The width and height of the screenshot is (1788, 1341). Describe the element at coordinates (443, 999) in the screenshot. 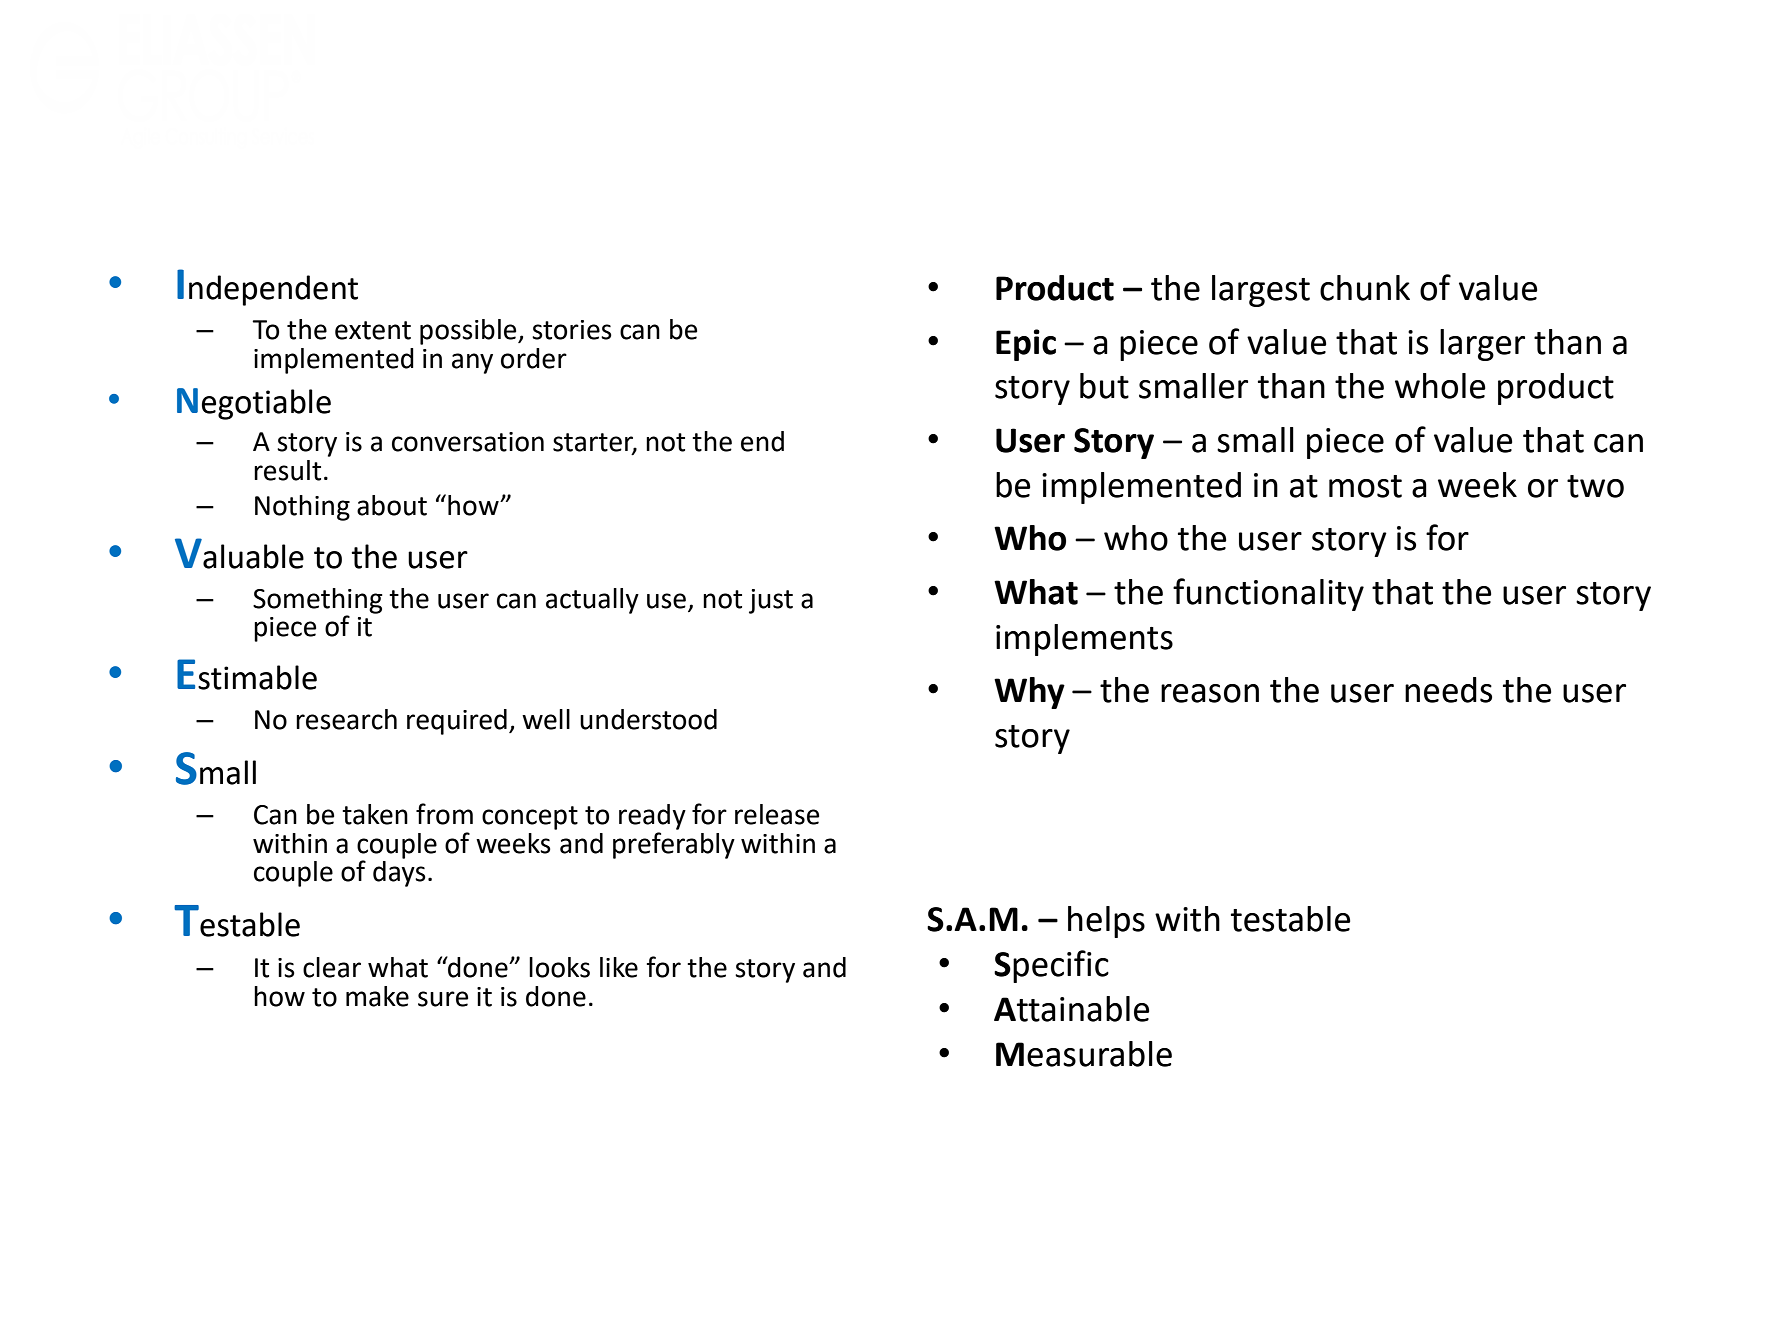

I see `sure` at that location.
